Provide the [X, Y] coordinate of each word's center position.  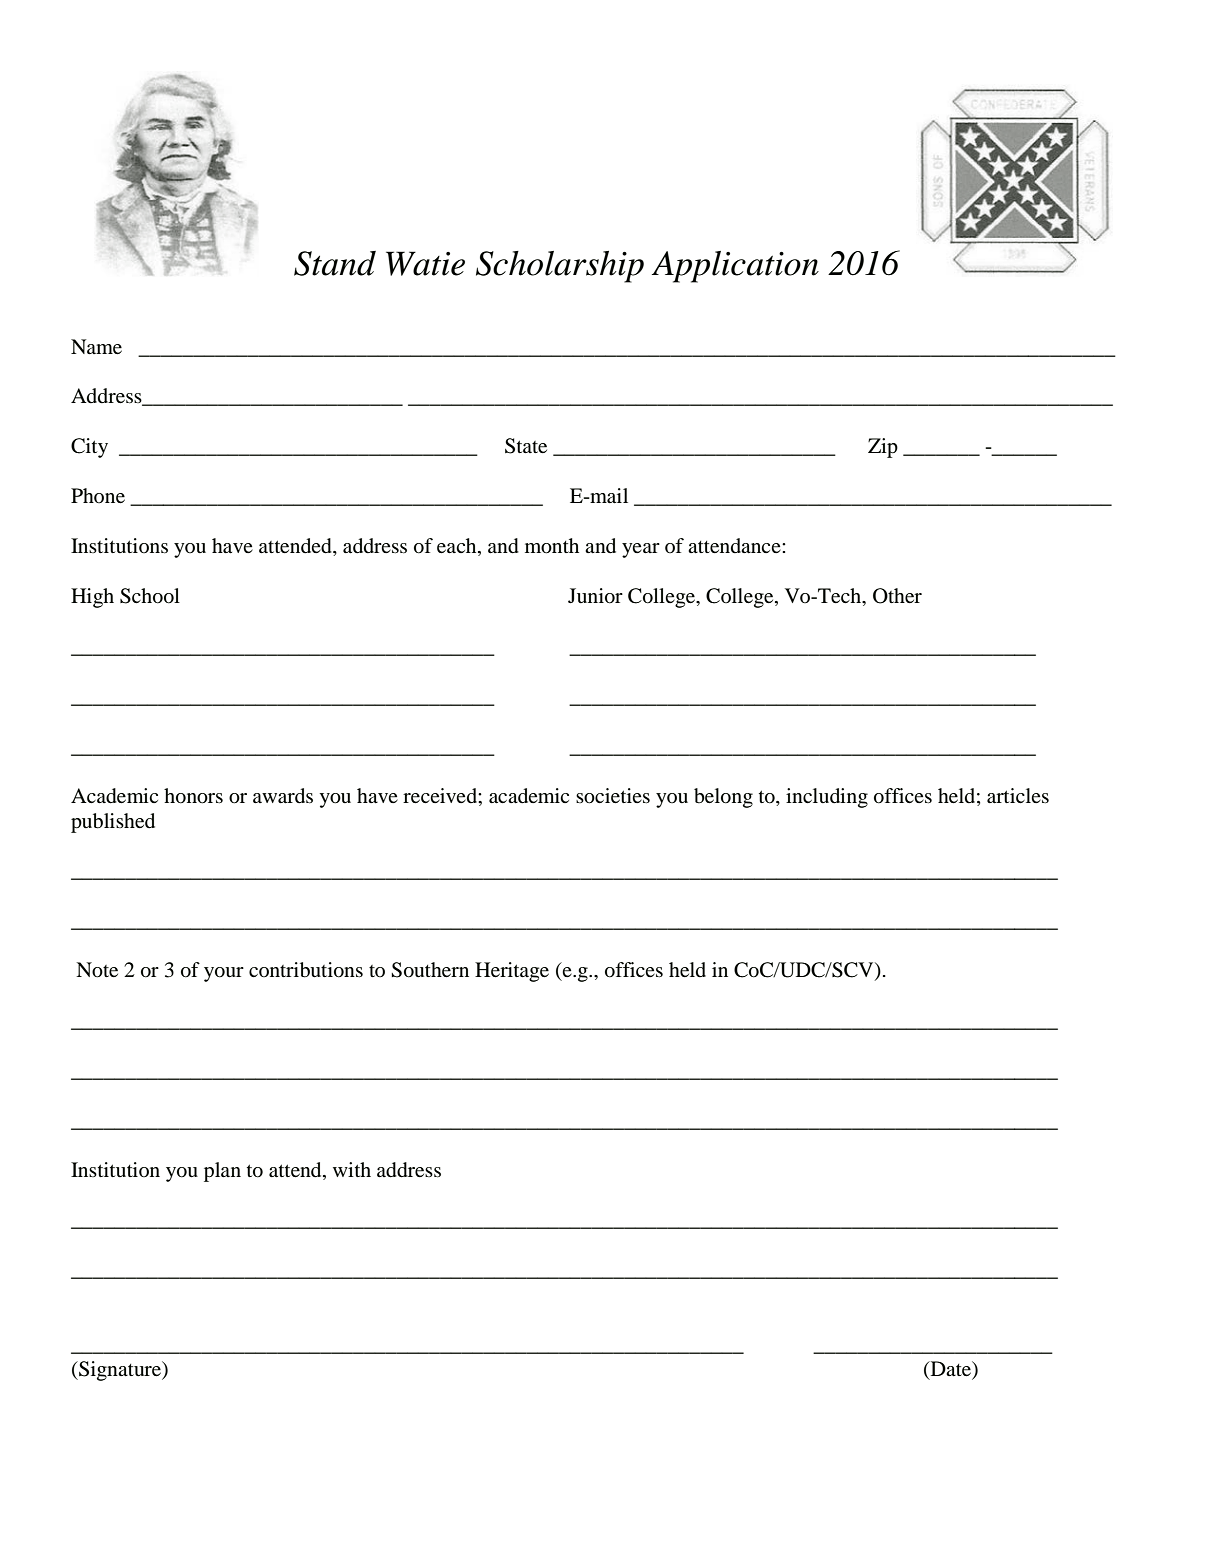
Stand [335, 263]
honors [193, 796]
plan [222, 1172]
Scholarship [560, 267]
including [827, 798]
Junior [595, 596]
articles [1018, 796]
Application [735, 267]
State [526, 446]
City [89, 448]
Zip [883, 448]
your [224, 974]
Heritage [512, 972]
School [150, 596]
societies [613, 796]
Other [897, 596]
